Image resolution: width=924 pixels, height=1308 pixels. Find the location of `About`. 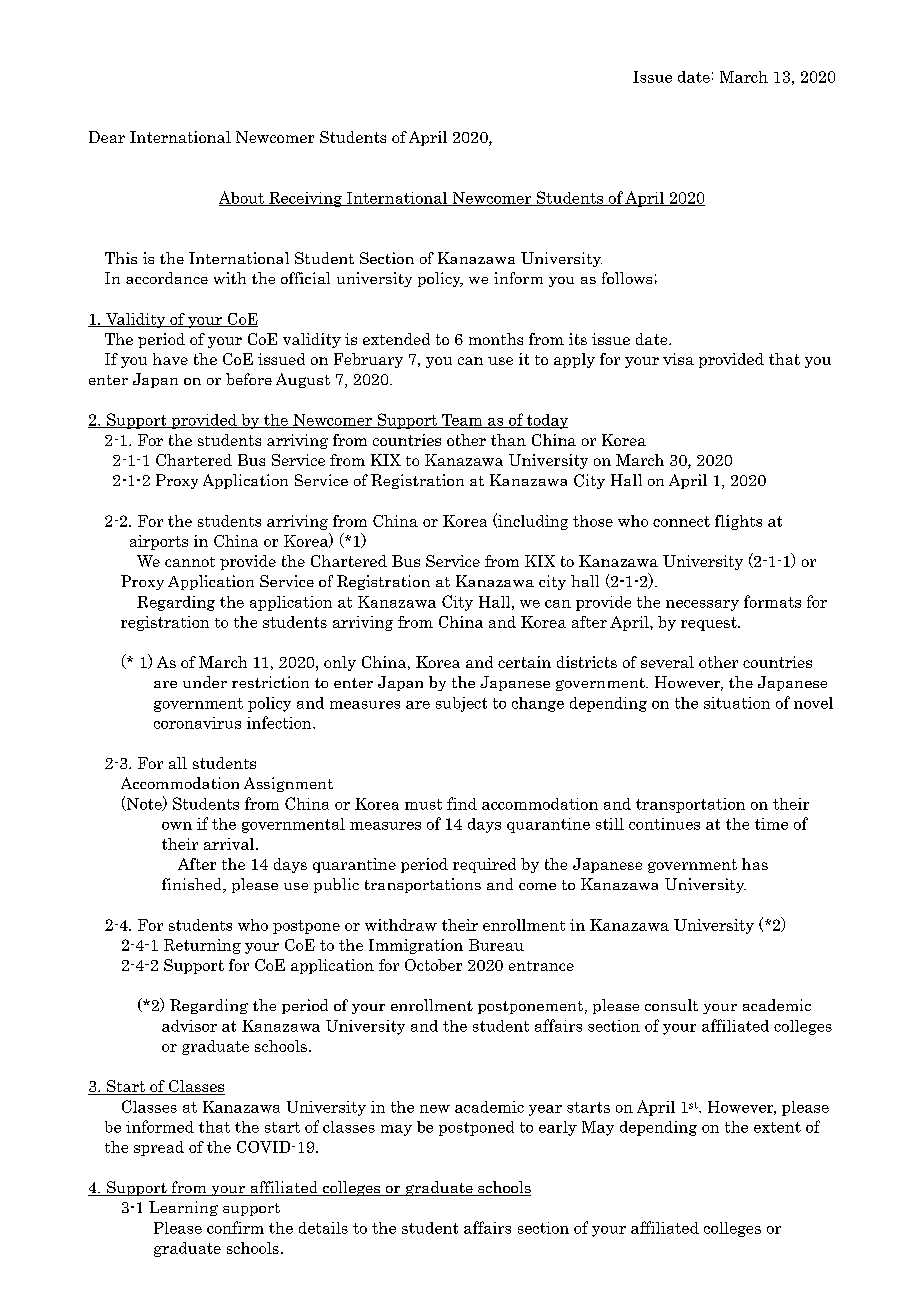

About is located at coordinates (242, 198).
